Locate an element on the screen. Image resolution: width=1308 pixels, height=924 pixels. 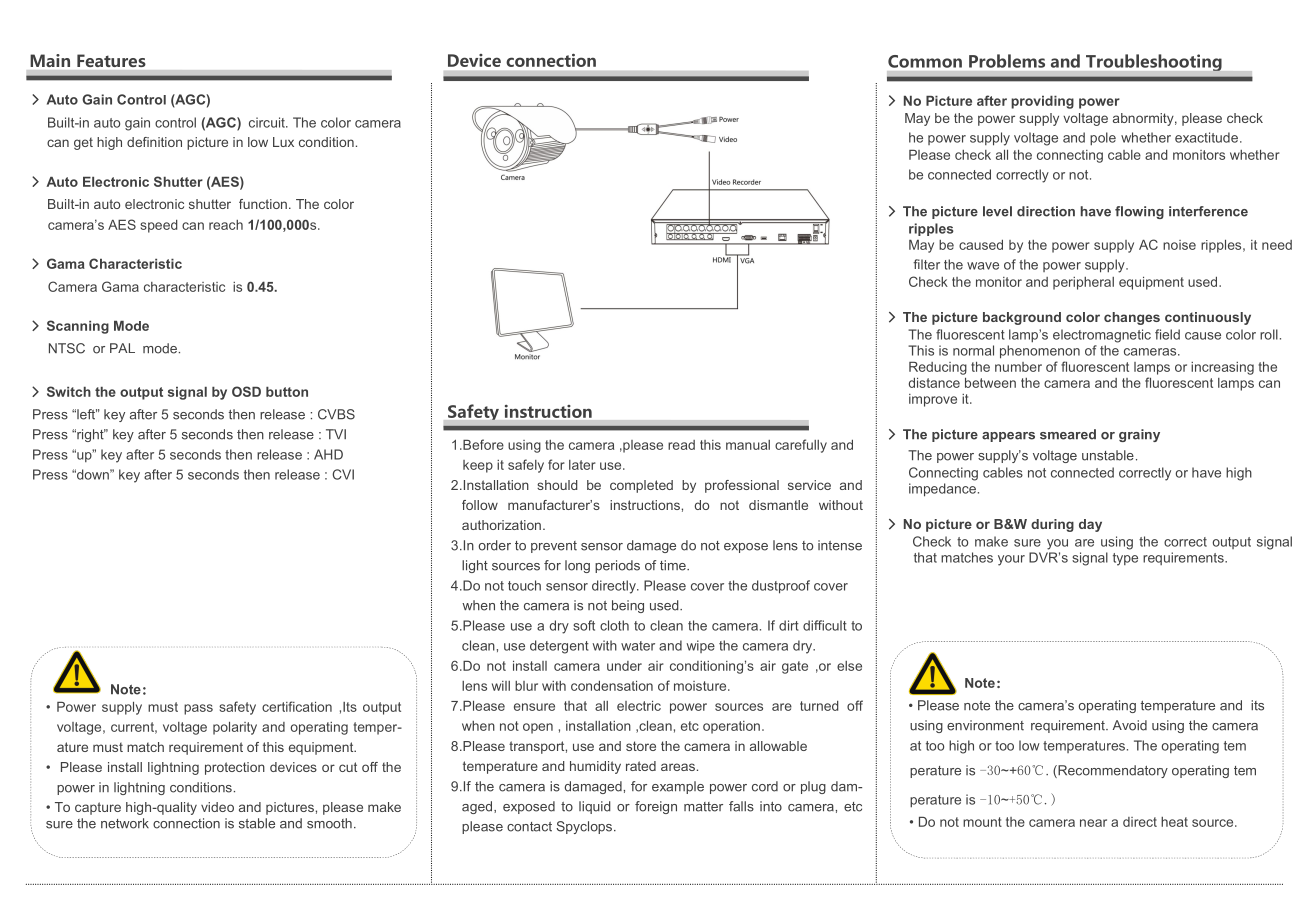
Troubleshooting is located at coordinates (1154, 62).
